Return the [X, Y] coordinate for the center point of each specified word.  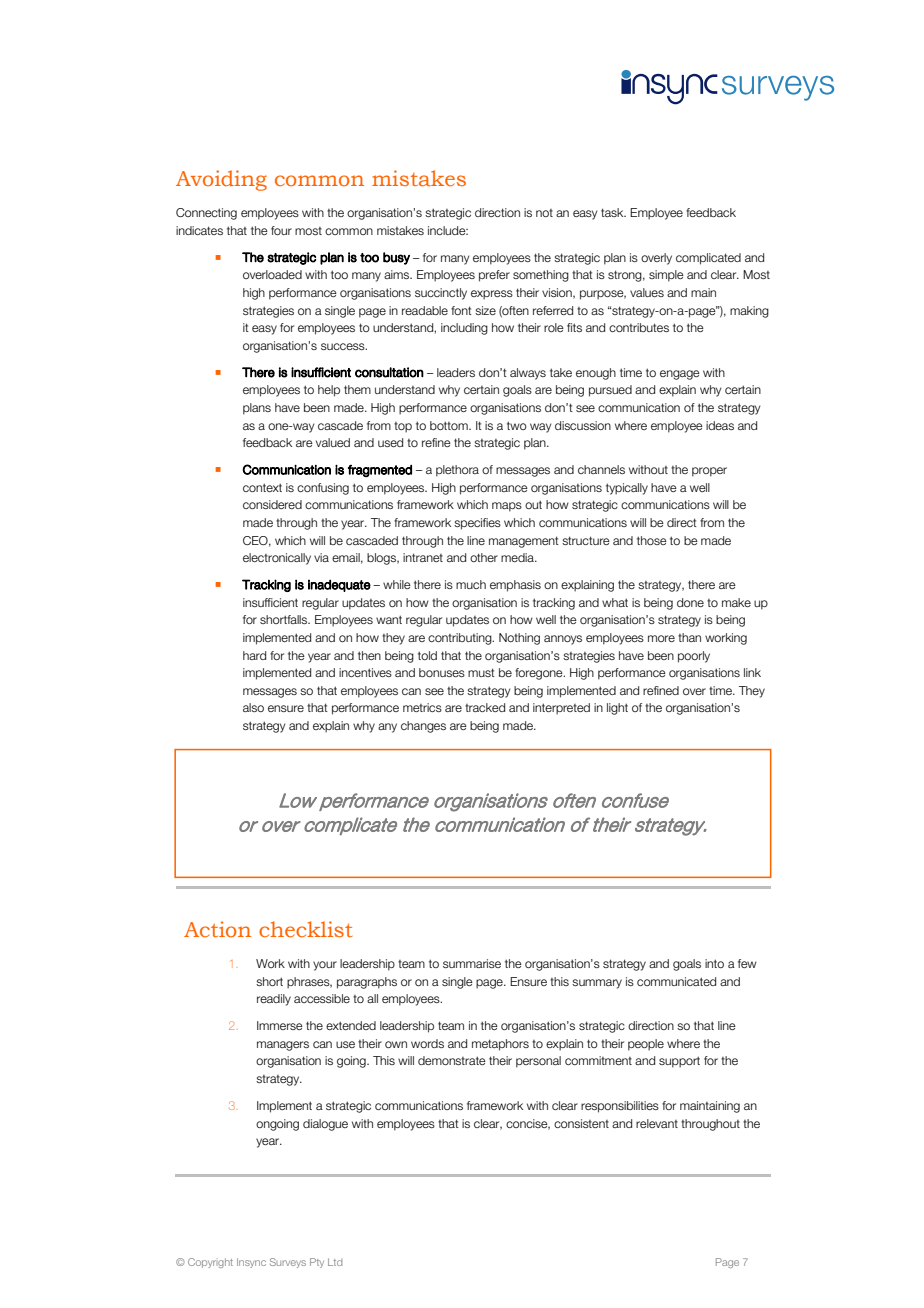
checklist [306, 929]
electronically [277, 559]
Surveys [288, 1263]
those [652, 540]
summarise [472, 963]
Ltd [335, 1262]
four [281, 230]
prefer [494, 276]
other [484, 557]
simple [666, 276]
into [714, 963]
